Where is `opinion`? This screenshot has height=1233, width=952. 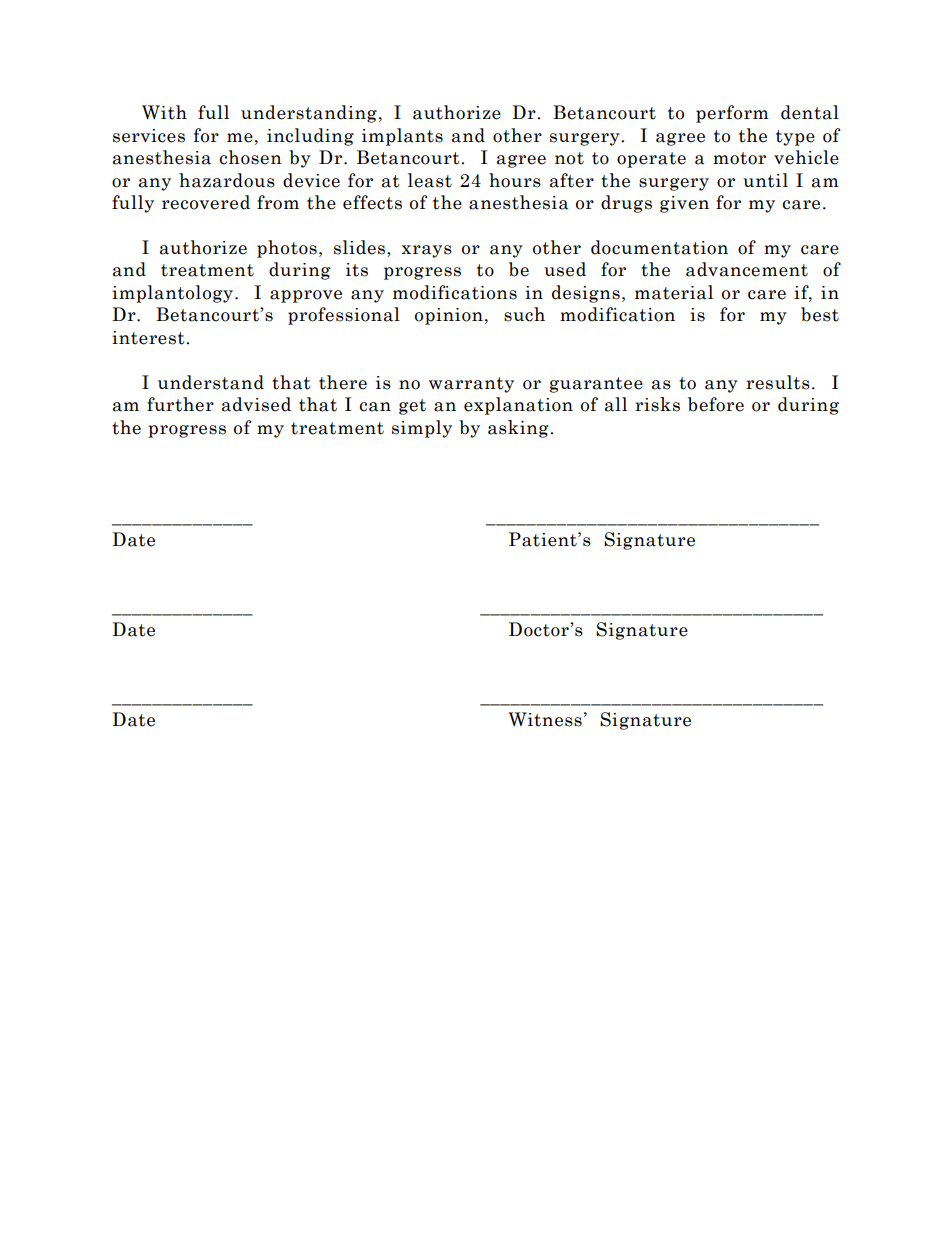 opinion is located at coordinates (449, 316).
